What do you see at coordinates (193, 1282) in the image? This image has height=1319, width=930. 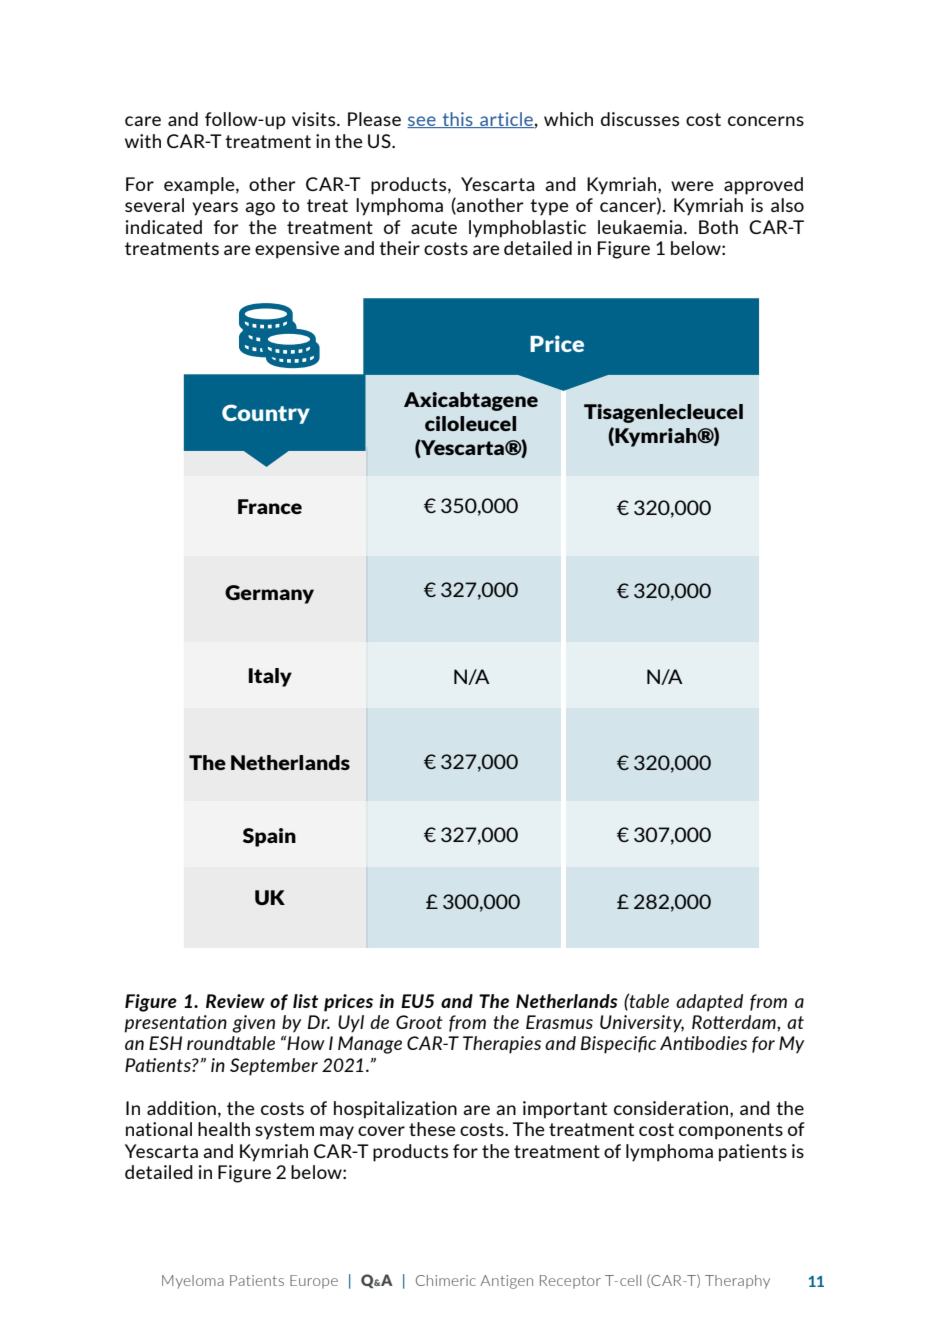 I see `Myeloma` at bounding box center [193, 1282].
